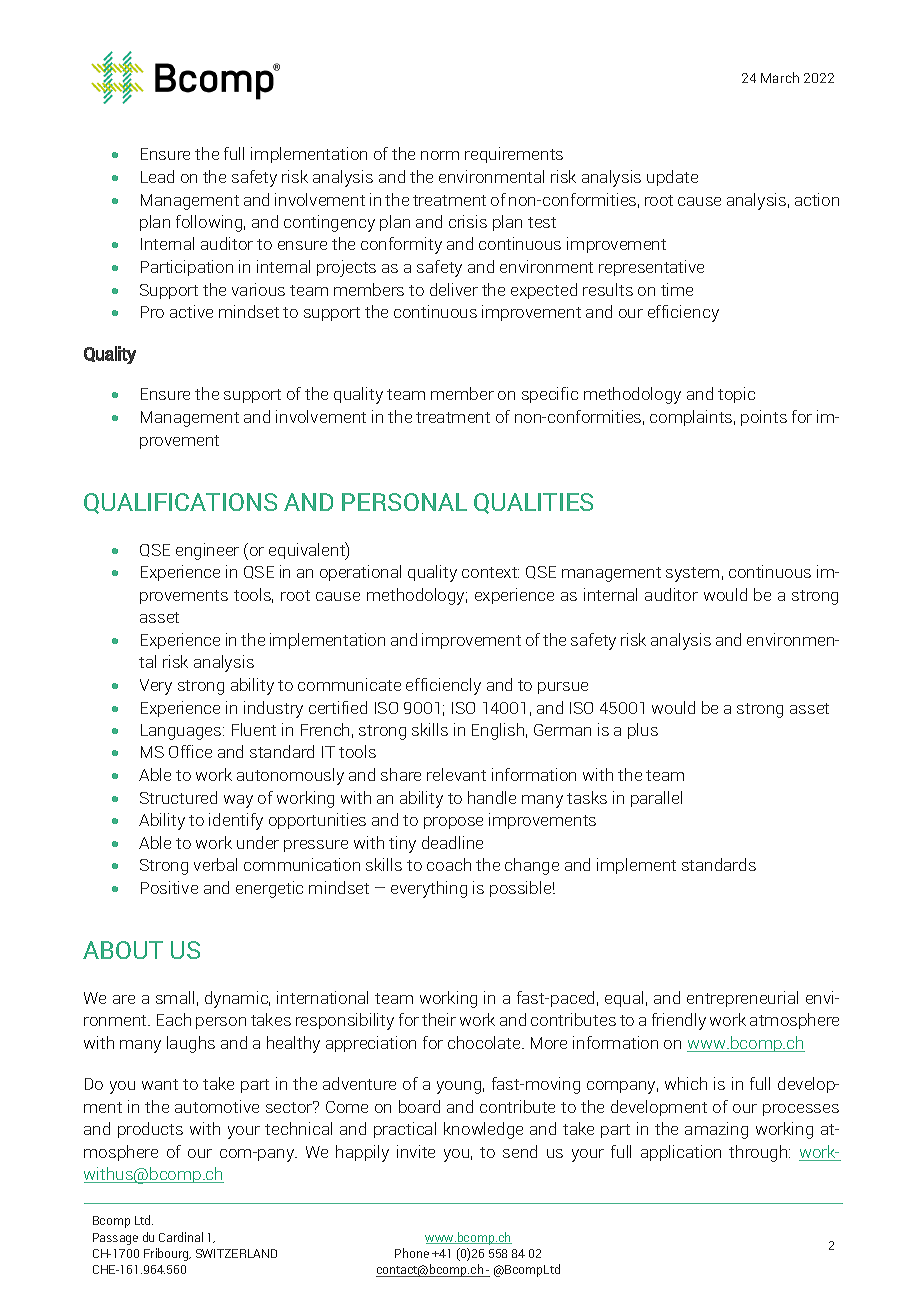  Describe the element at coordinates (157, 176) in the screenshot. I see `Lead` at that location.
